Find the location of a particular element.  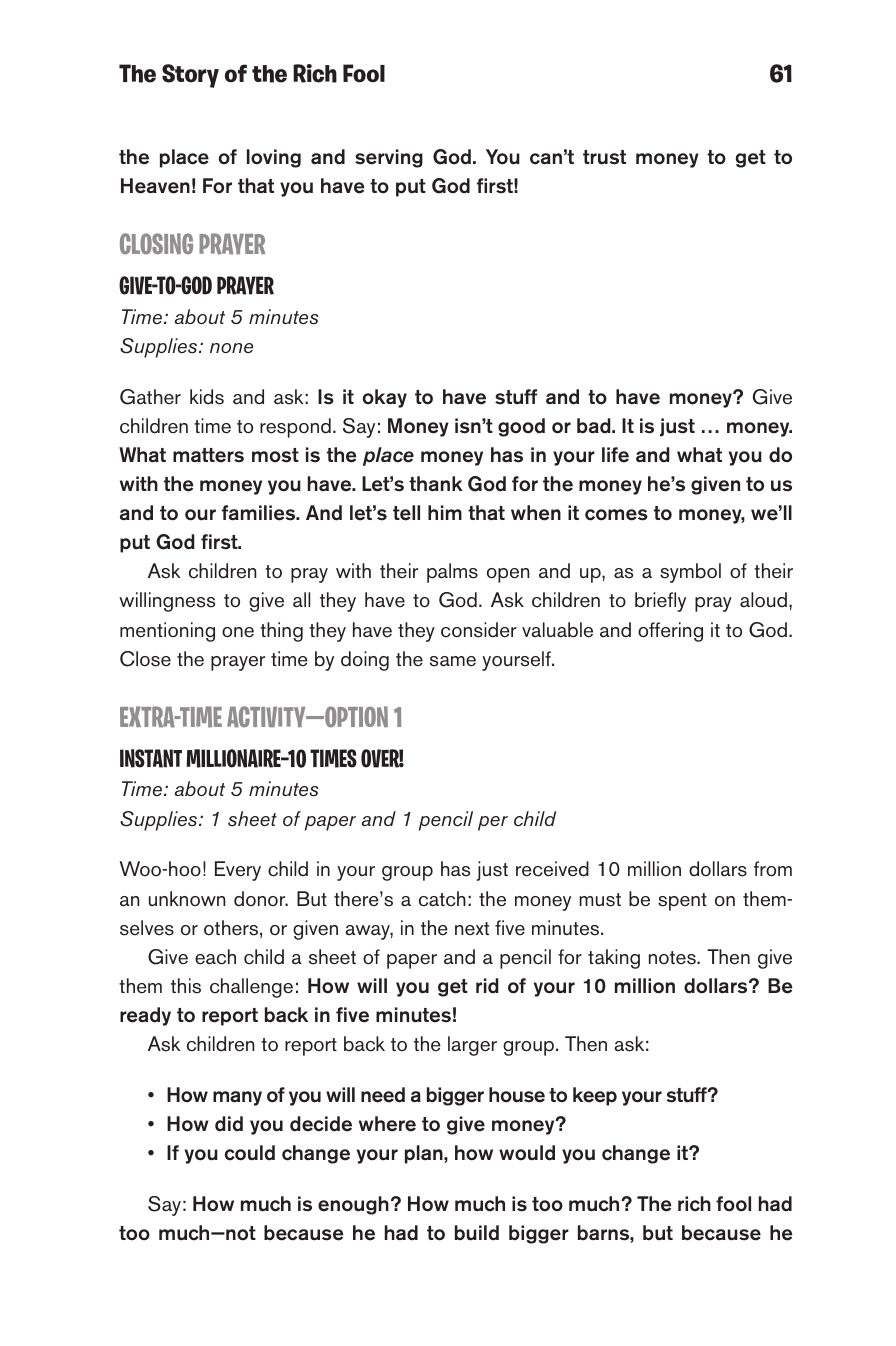

trust is located at coordinates (604, 157).
